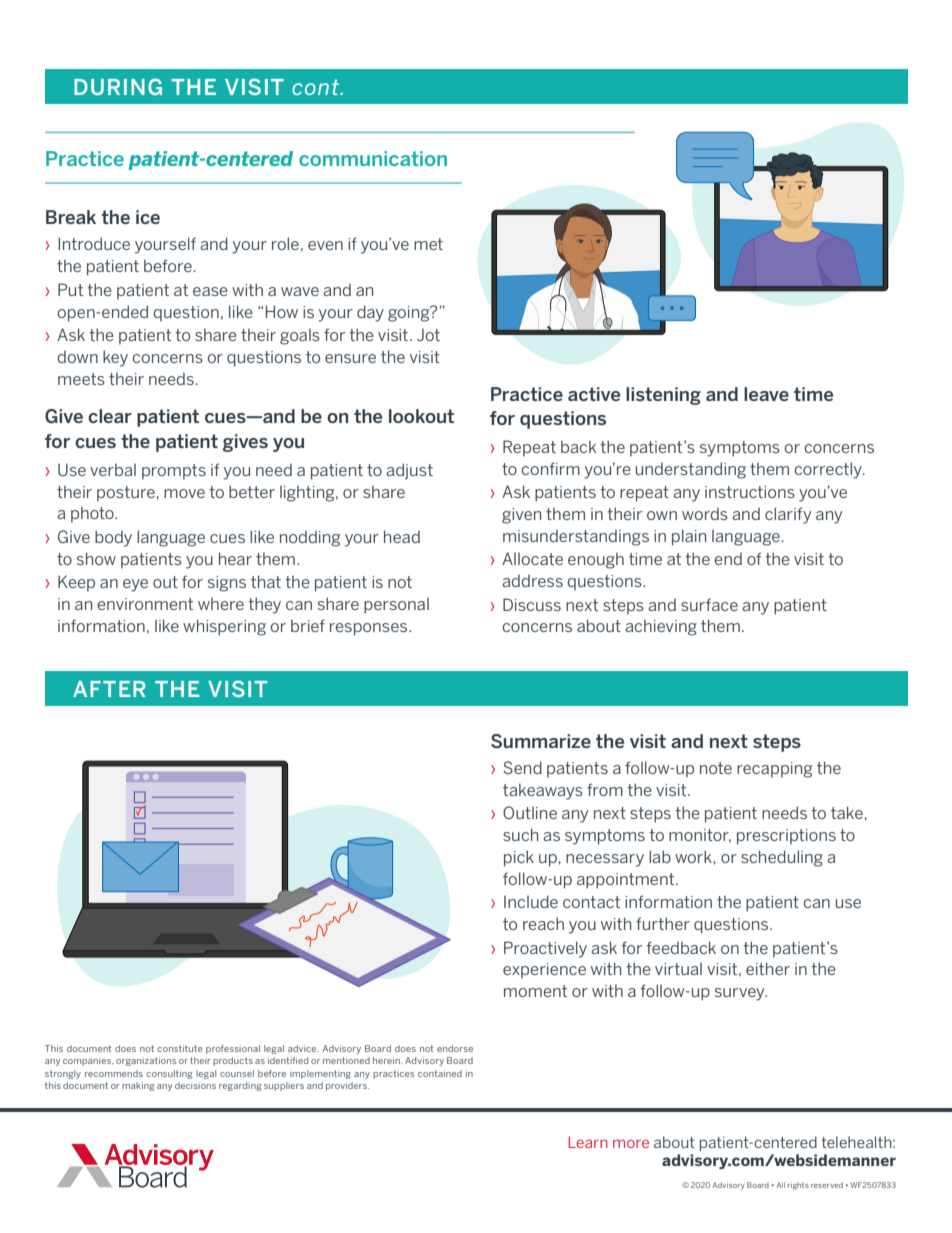  Describe the element at coordinates (109, 689) in the screenshot. I see `AFTER` at that location.
